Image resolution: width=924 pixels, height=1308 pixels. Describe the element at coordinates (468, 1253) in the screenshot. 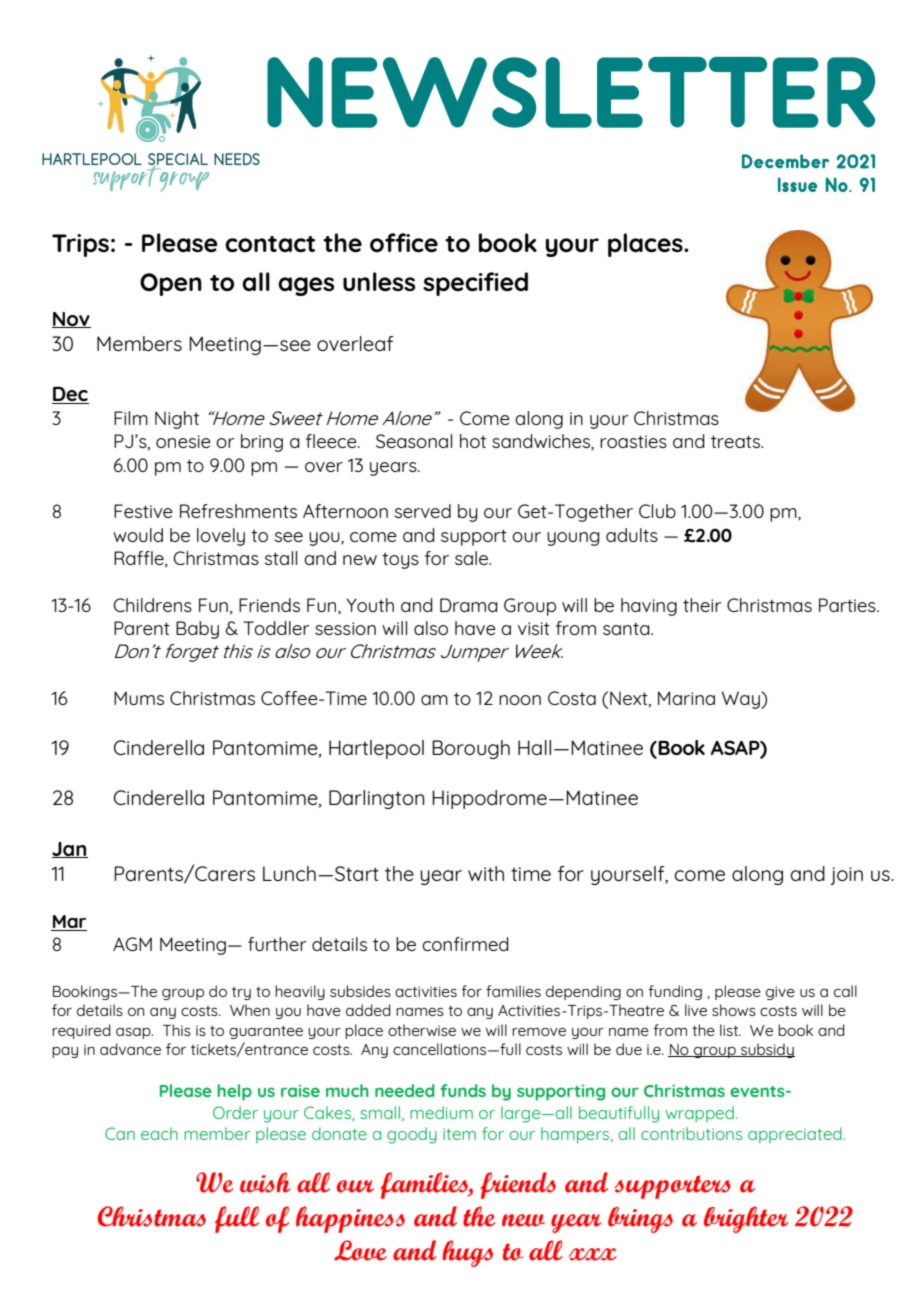

I see `hugs` at that location.
